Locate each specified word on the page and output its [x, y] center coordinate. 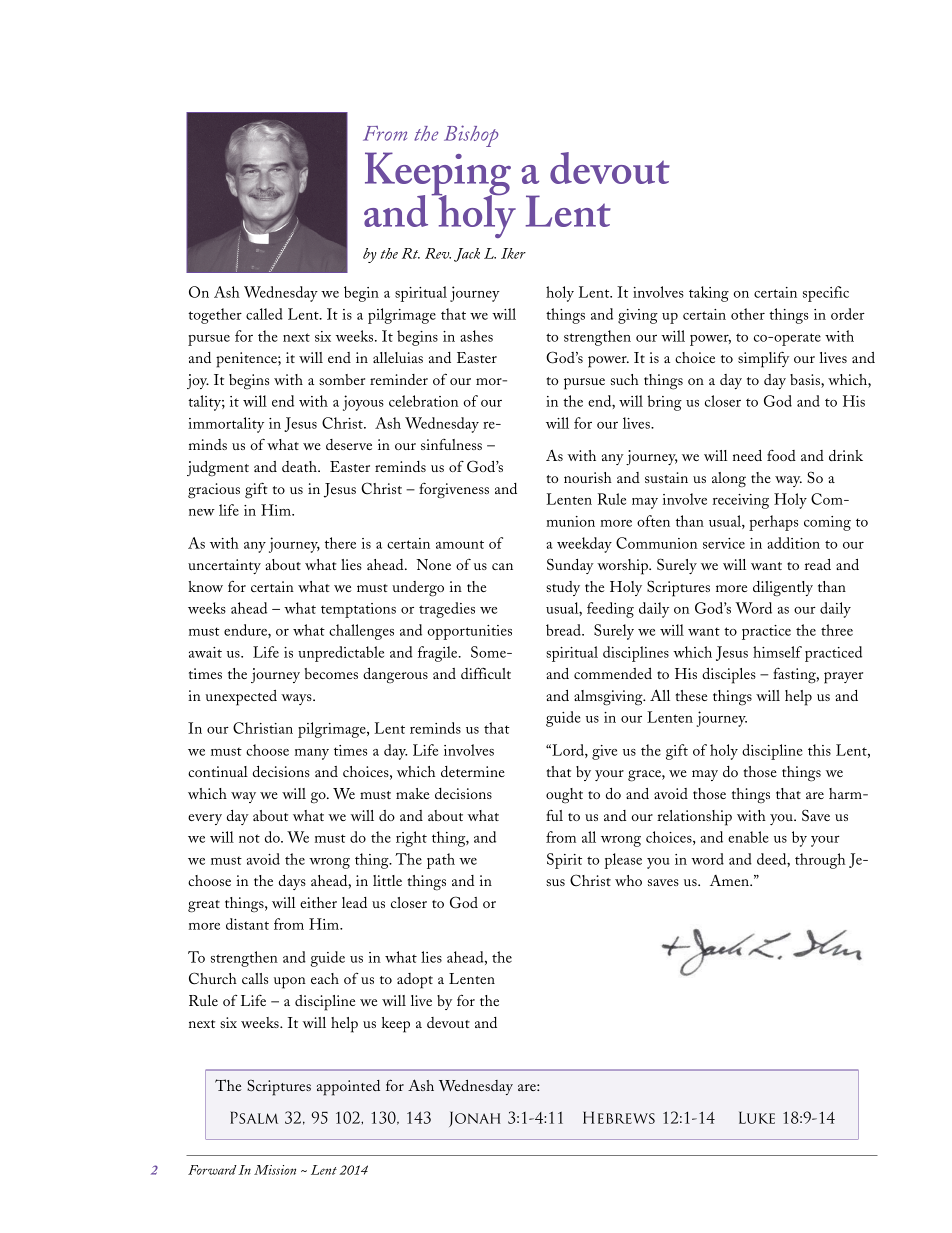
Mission [275, 1170]
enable [748, 837]
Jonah [474, 1119]
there [340, 543]
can [502, 566]
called [264, 314]
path [441, 861]
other [748, 314]
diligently [783, 589]
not [249, 838]
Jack [467, 255]
